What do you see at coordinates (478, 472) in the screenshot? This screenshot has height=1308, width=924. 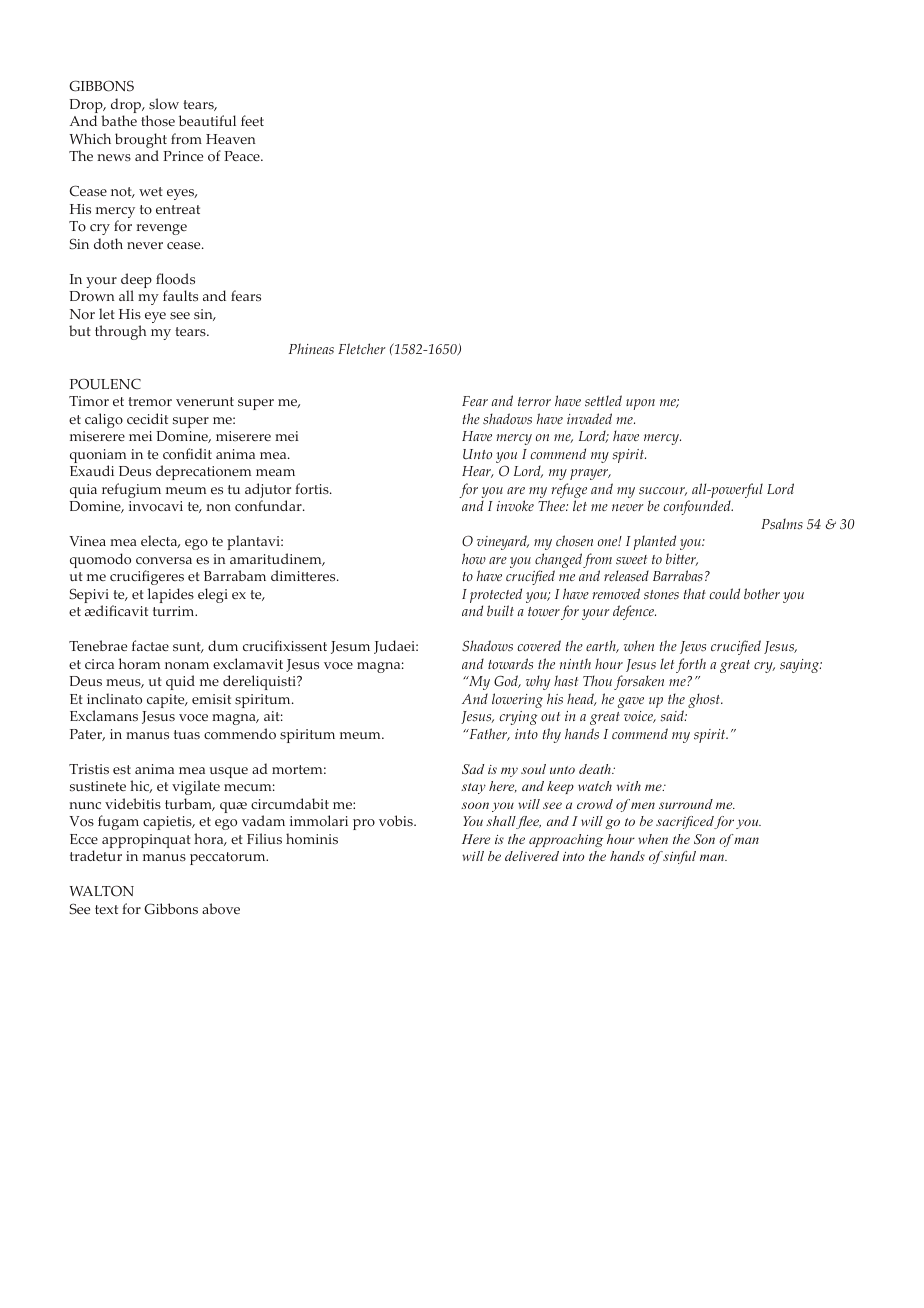 I see `Hear` at bounding box center [478, 472].
